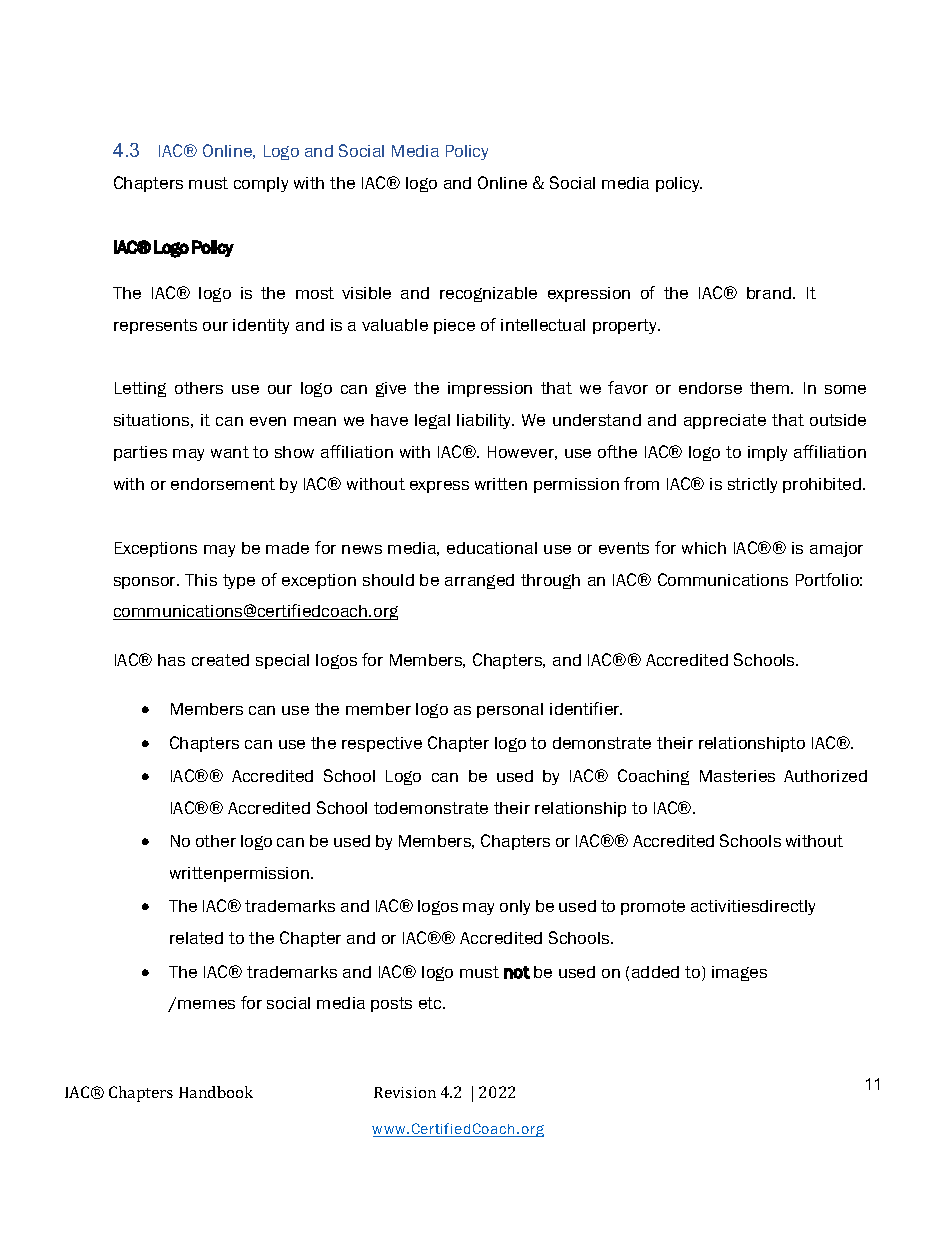  I want to click on arranged, so click(479, 581).
